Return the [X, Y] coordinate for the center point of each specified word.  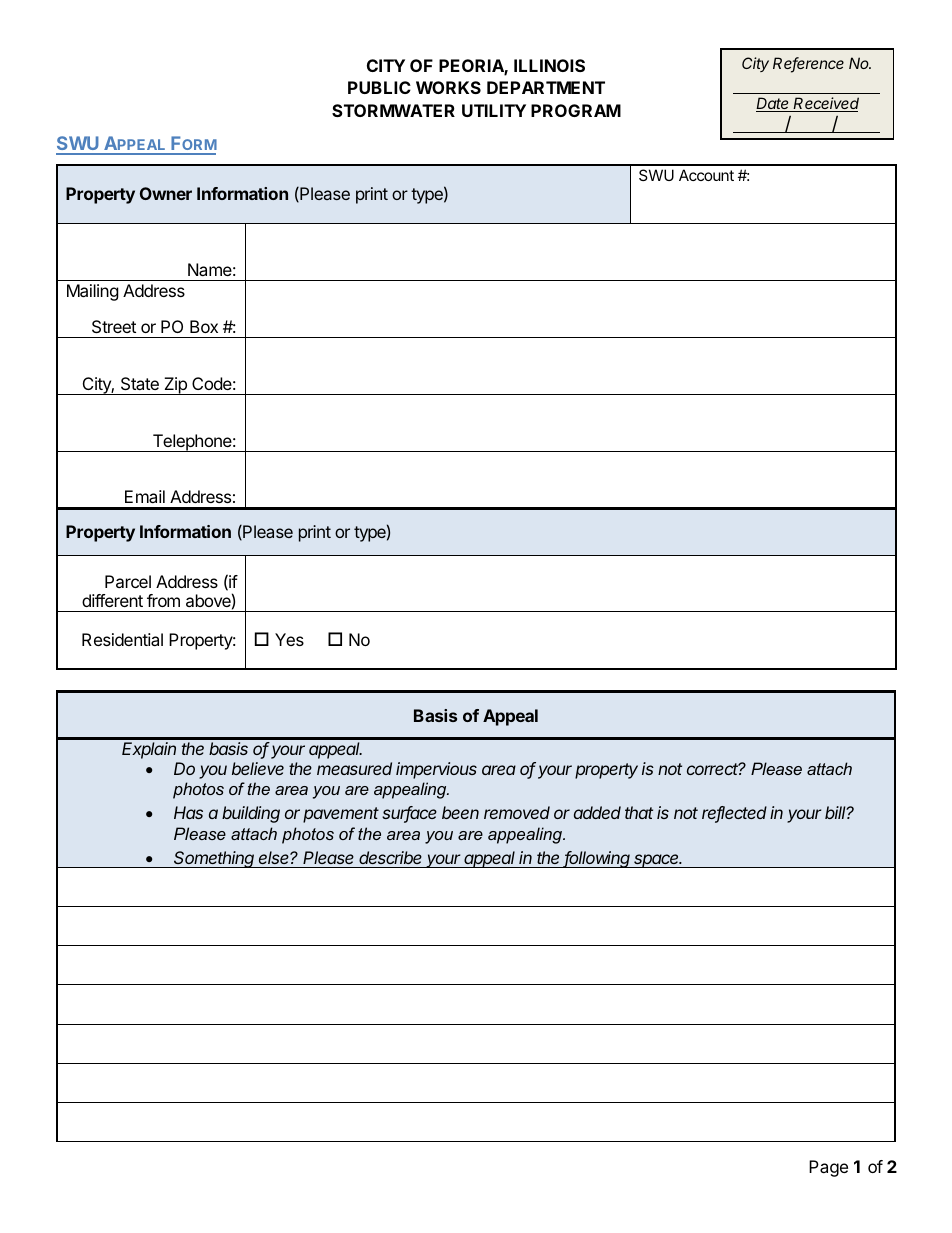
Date [774, 104]
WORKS [448, 87]
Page [828, 1168]
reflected [734, 814]
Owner [166, 193]
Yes [289, 639]
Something [215, 859]
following [598, 859]
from [163, 600]
